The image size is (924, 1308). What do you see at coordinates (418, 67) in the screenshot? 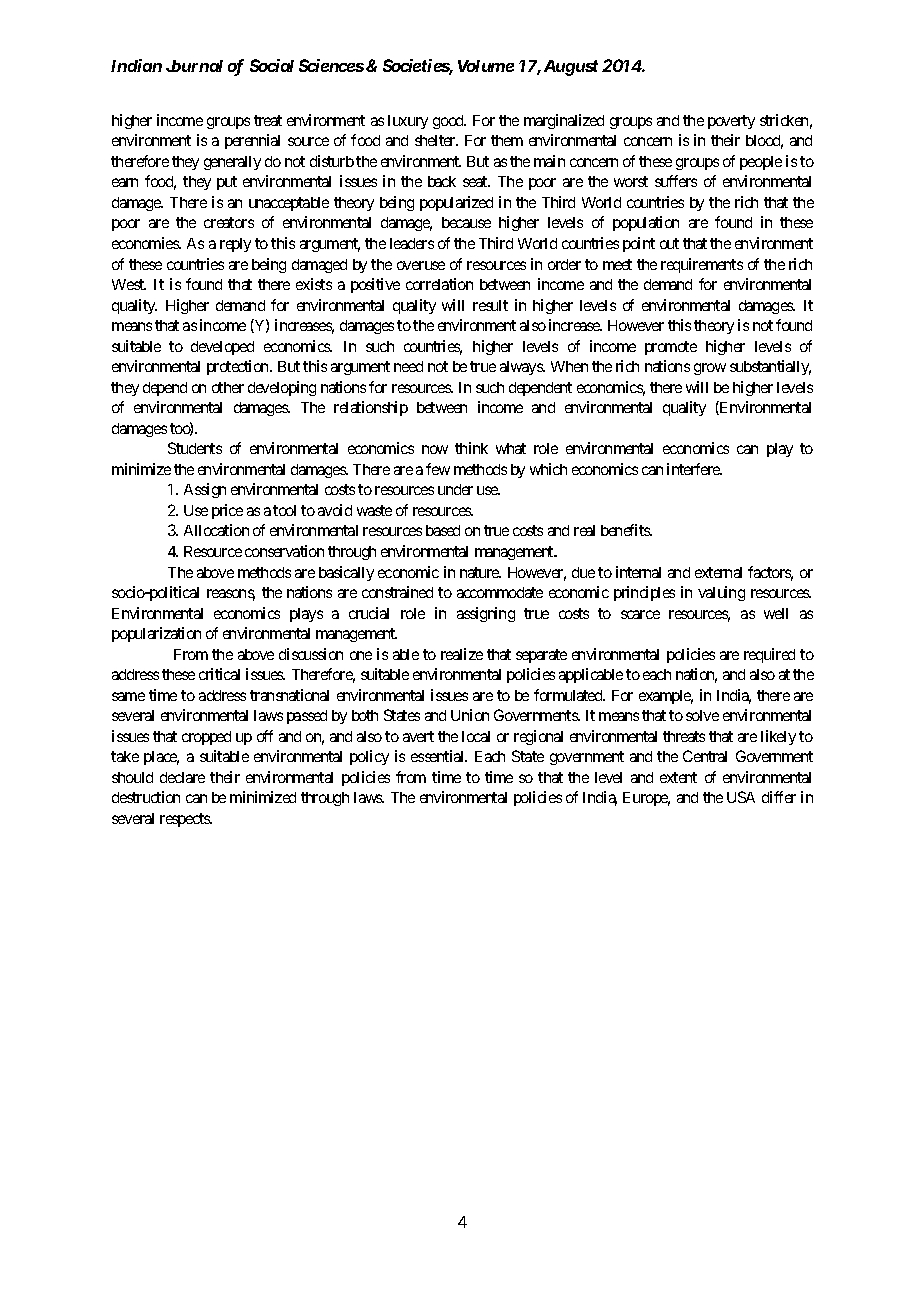
I see `Societies` at bounding box center [418, 67].
